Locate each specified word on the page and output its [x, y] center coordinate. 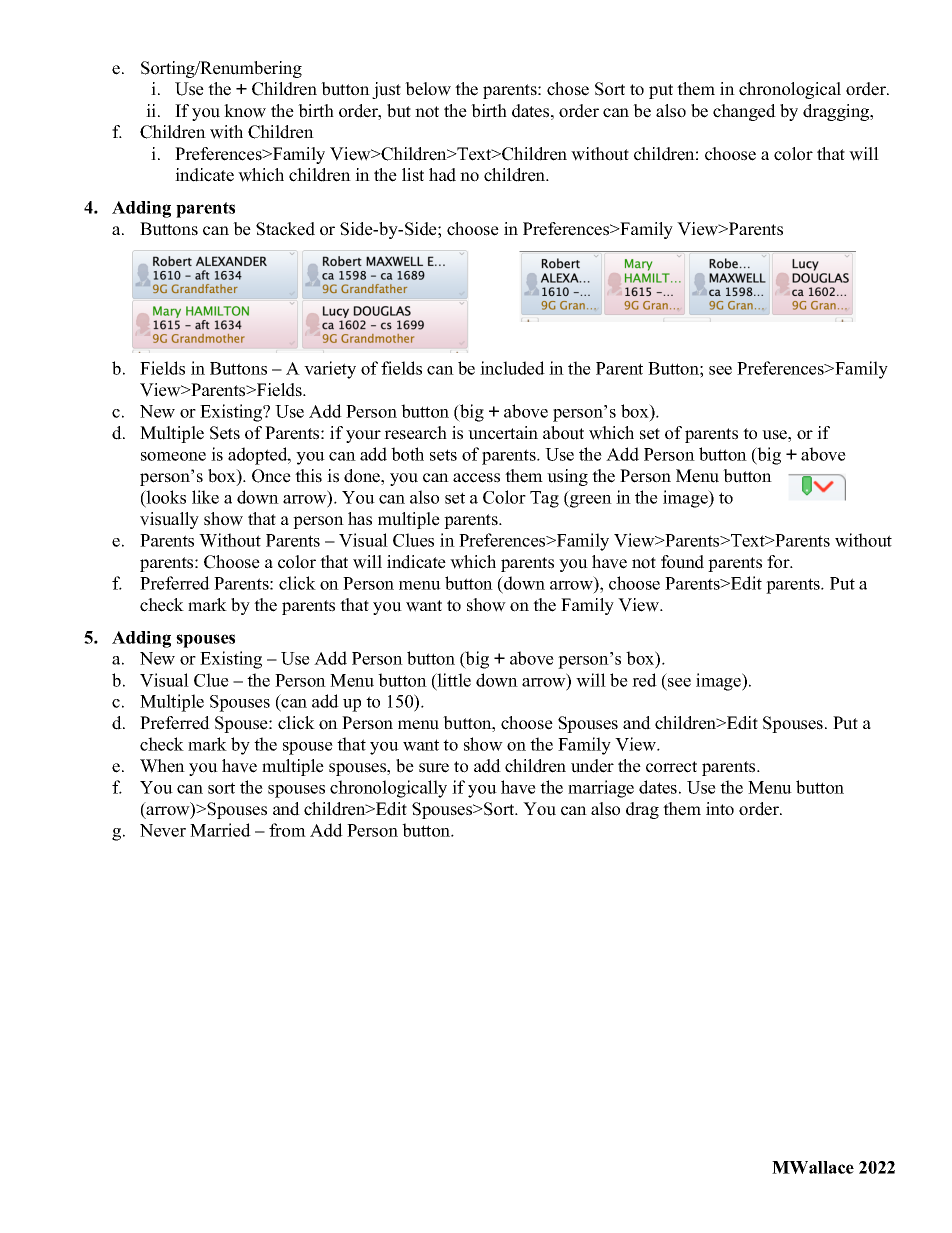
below [428, 89]
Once [271, 476]
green [590, 501]
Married [220, 830]
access [476, 478]
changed [744, 112]
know [245, 111]
